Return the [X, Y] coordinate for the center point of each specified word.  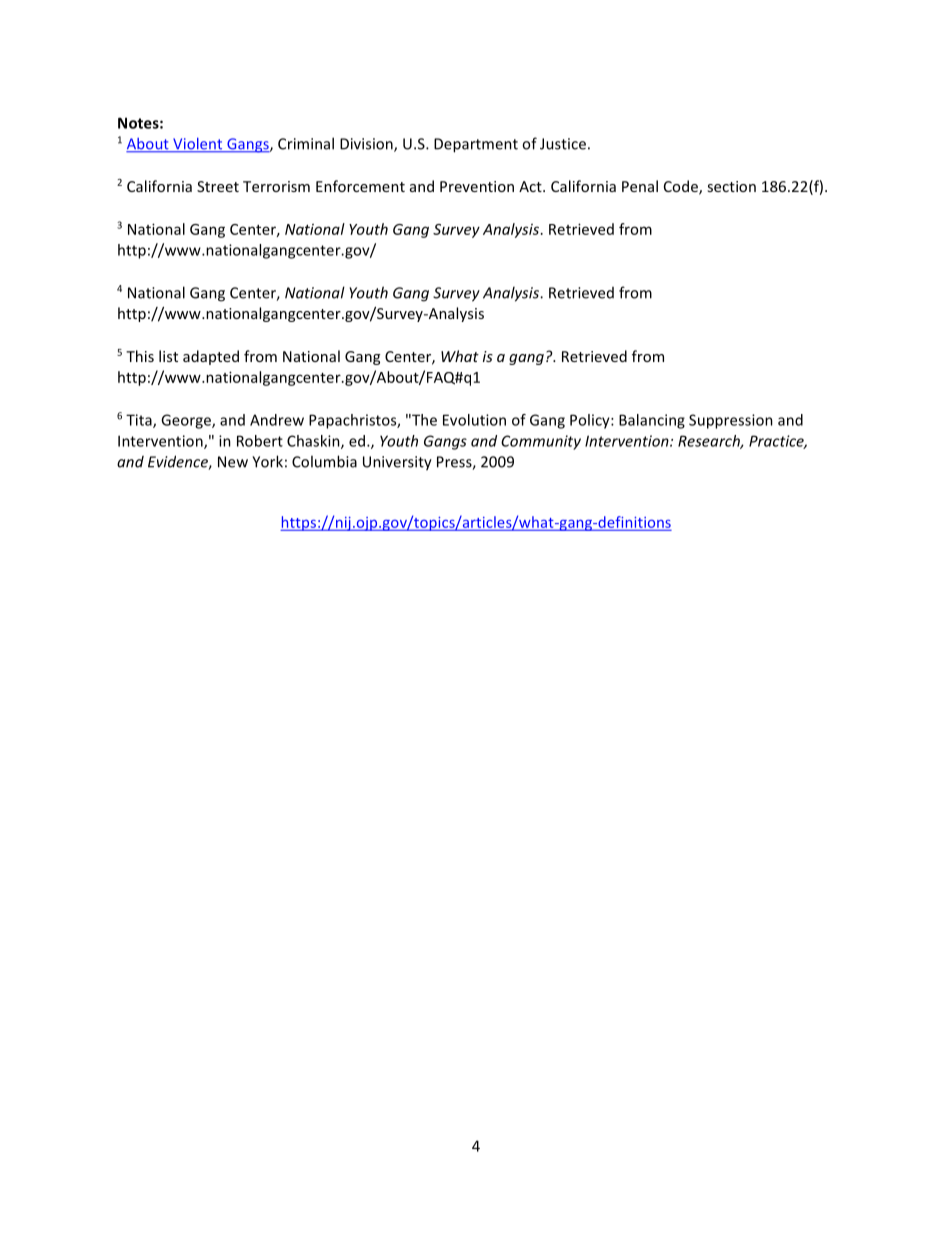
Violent [198, 145]
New [233, 462]
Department [476, 145]
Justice [563, 144]
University [397, 463]
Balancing [652, 421]
